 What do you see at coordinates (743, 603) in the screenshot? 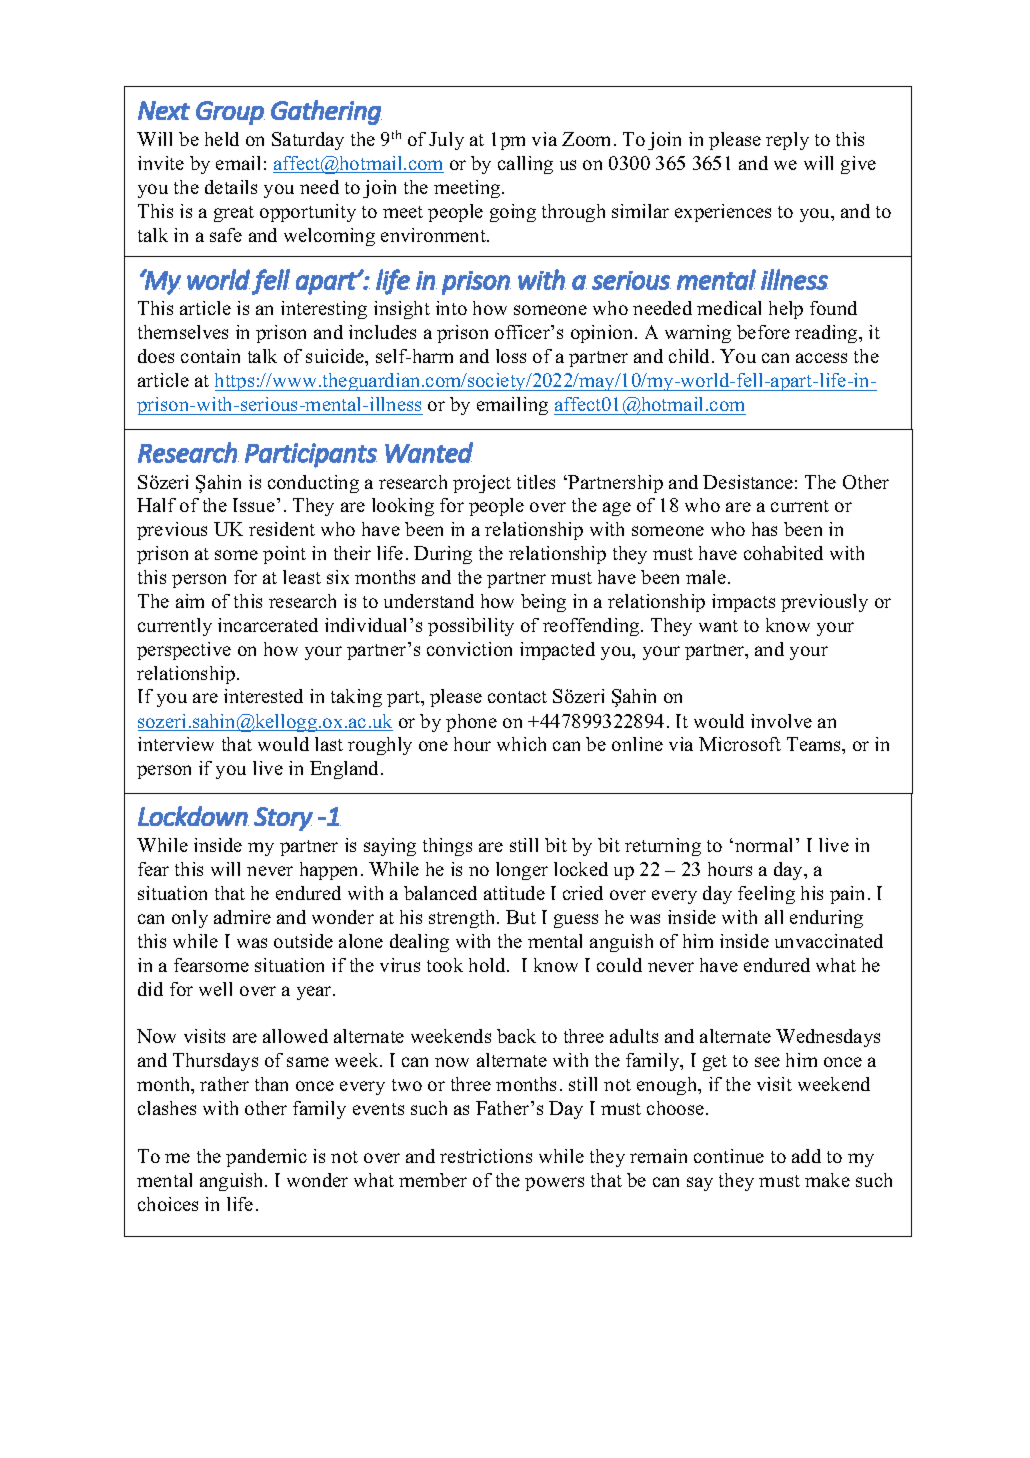
I see `impacts` at bounding box center [743, 603].
